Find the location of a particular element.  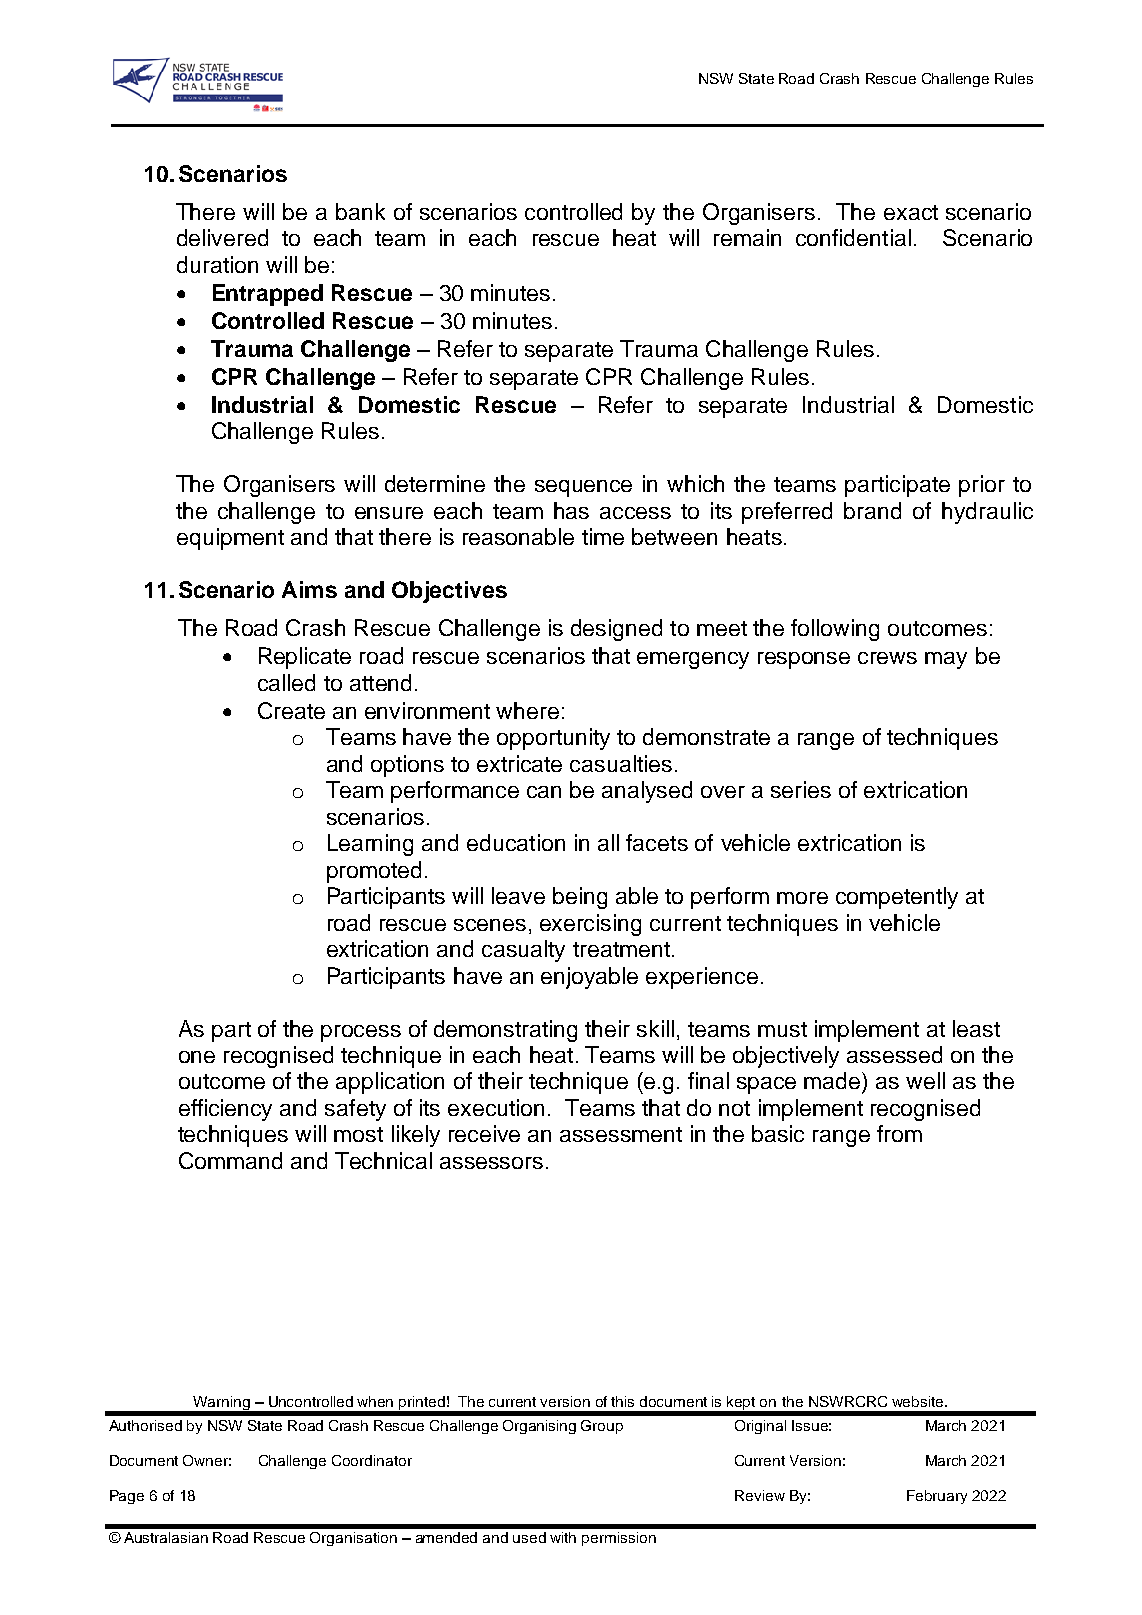

remain is located at coordinates (747, 237).
